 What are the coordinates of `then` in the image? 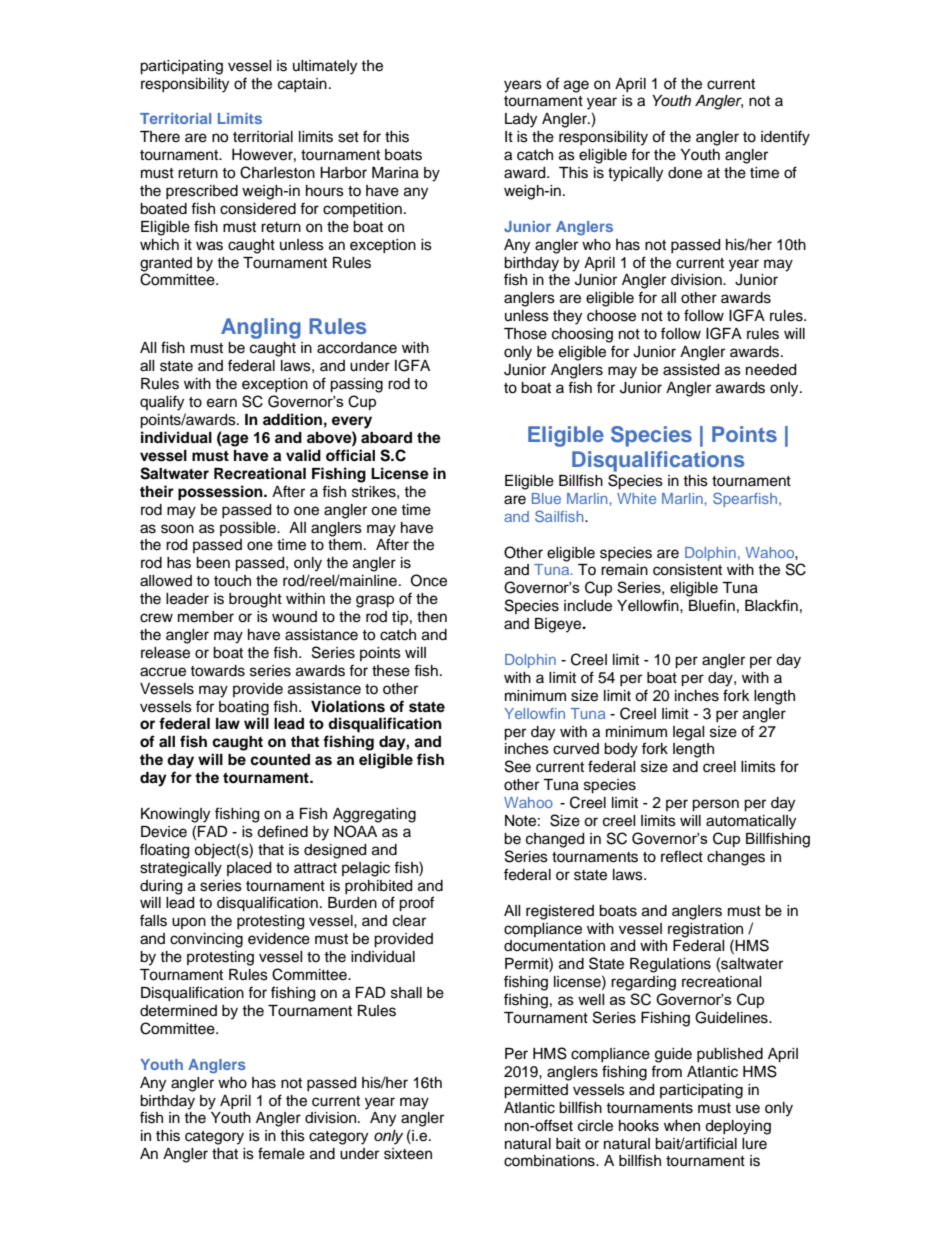 It's located at (432, 617).
